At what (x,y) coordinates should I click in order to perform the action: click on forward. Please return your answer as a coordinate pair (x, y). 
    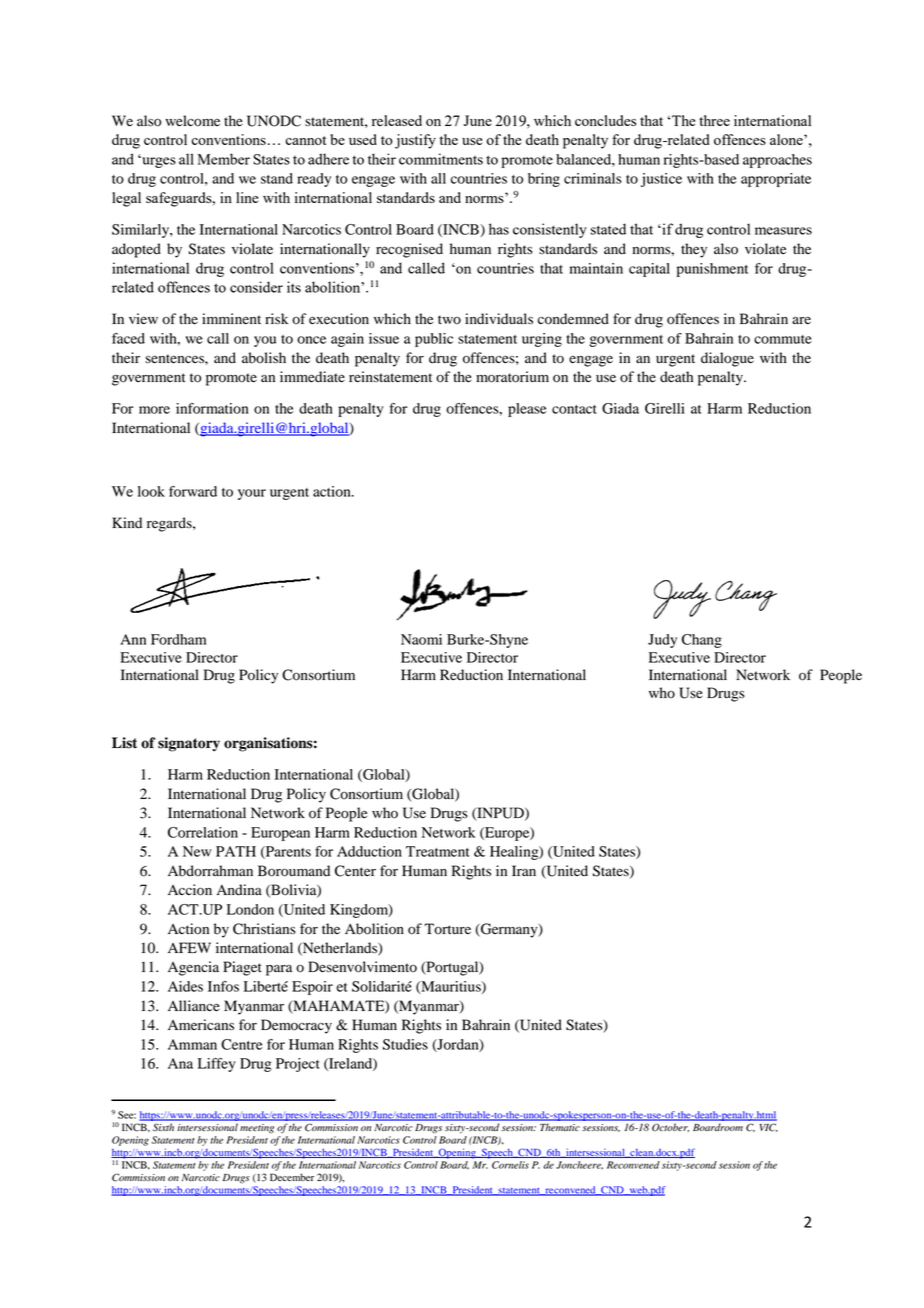
    Looking at the image, I should click on (193, 491).
